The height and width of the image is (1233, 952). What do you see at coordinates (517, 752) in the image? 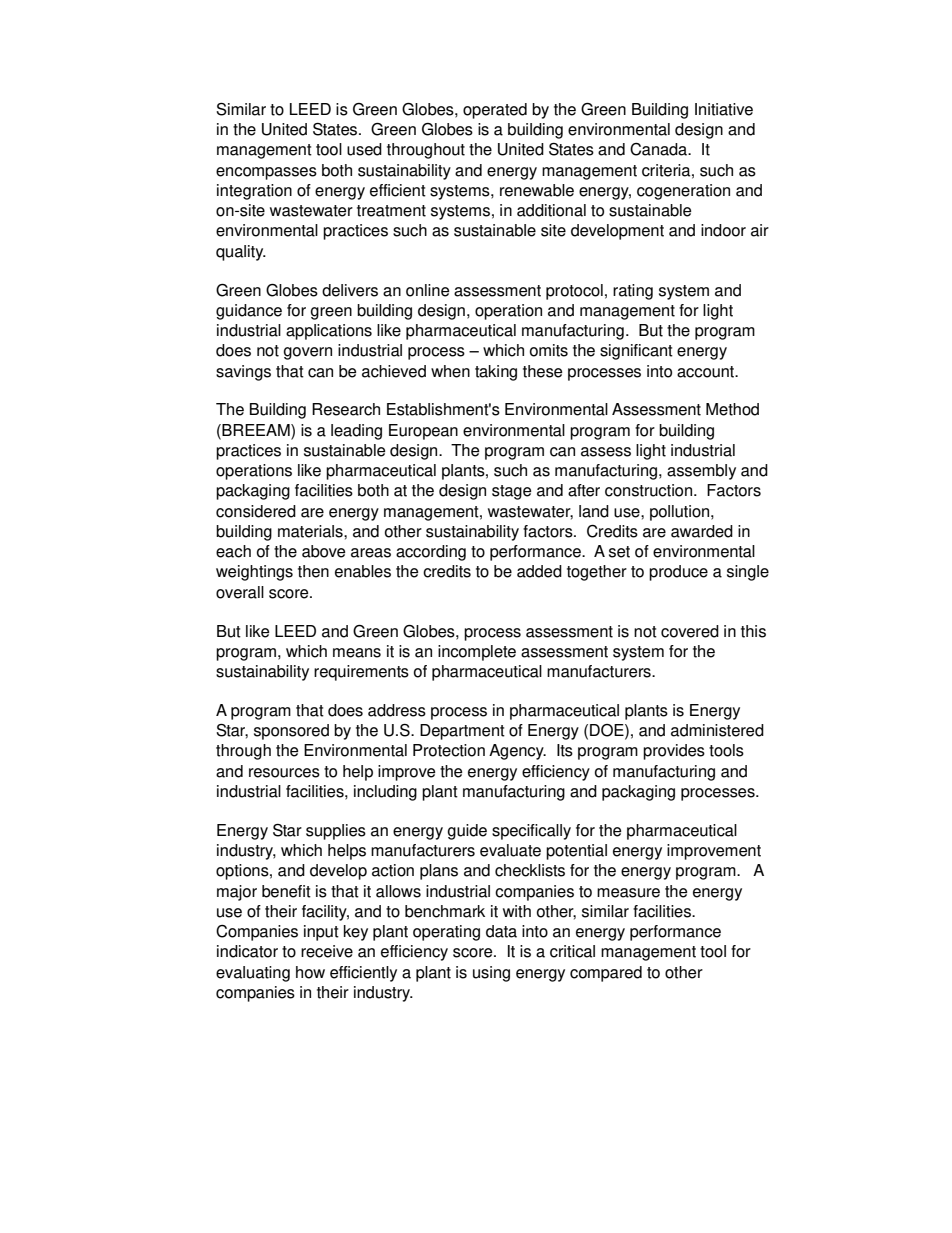
I see `Agency` at bounding box center [517, 752].
